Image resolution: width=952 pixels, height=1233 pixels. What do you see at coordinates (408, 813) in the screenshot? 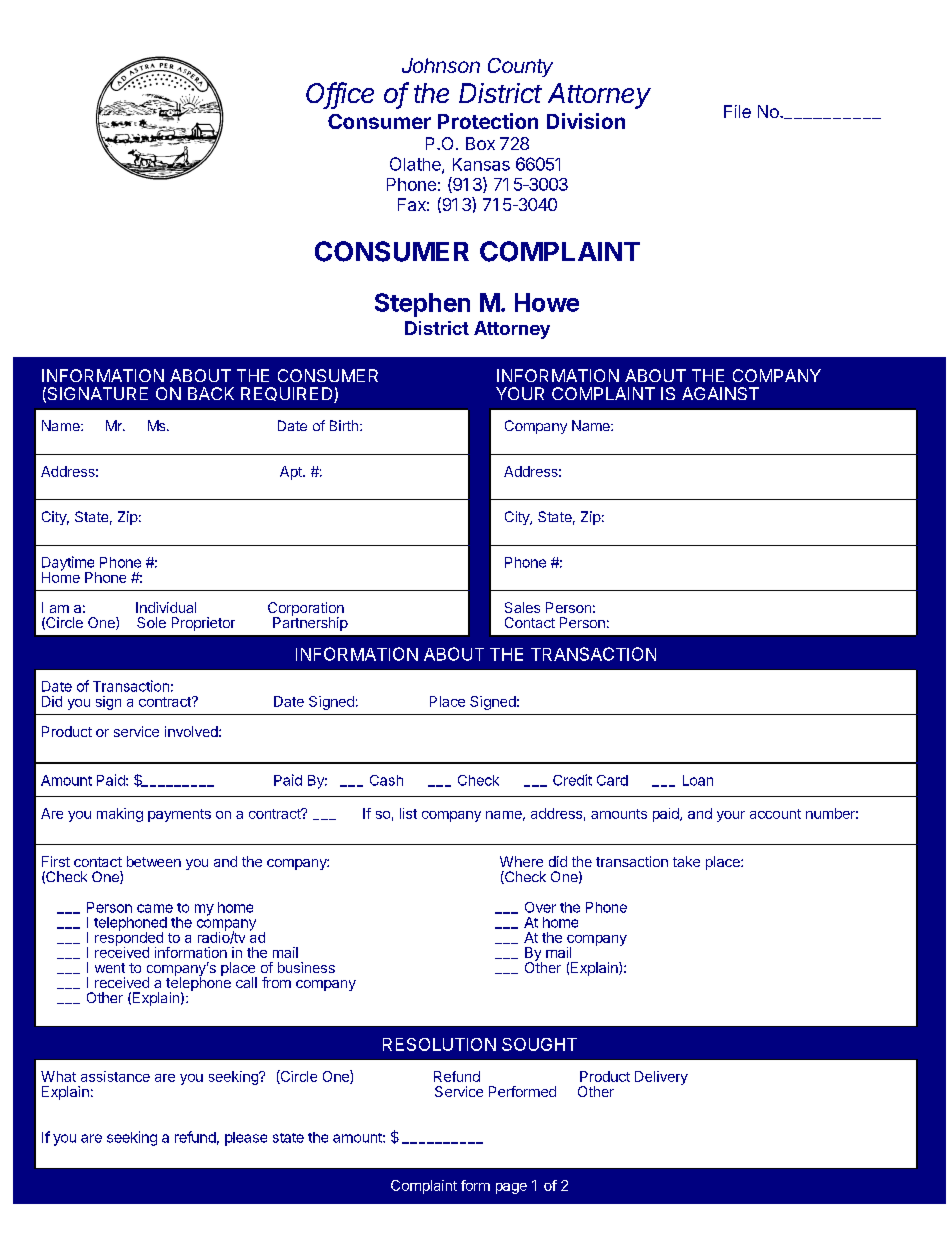
I see `list` at bounding box center [408, 813].
